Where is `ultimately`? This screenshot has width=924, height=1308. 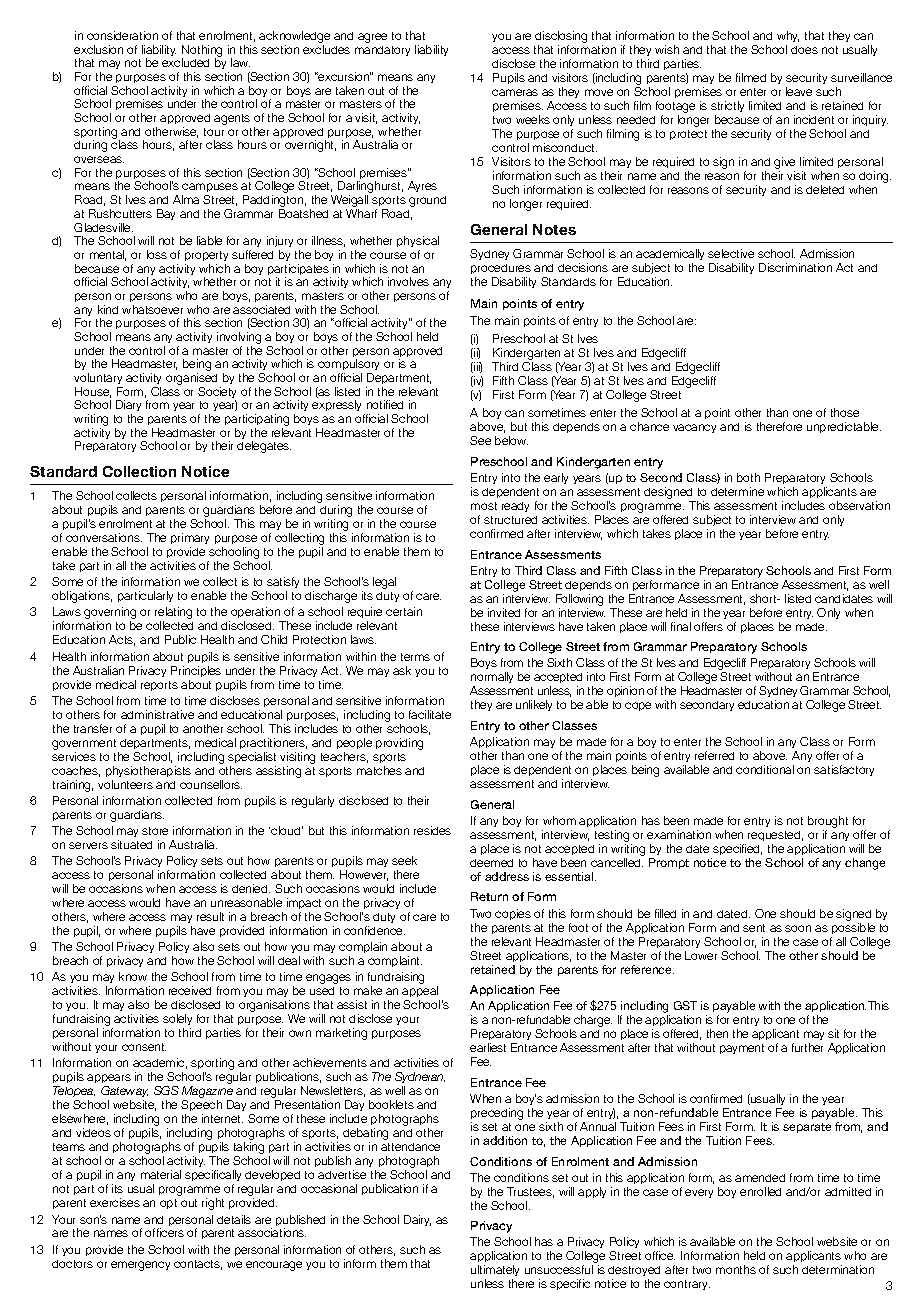 ultimately is located at coordinates (495, 1272).
